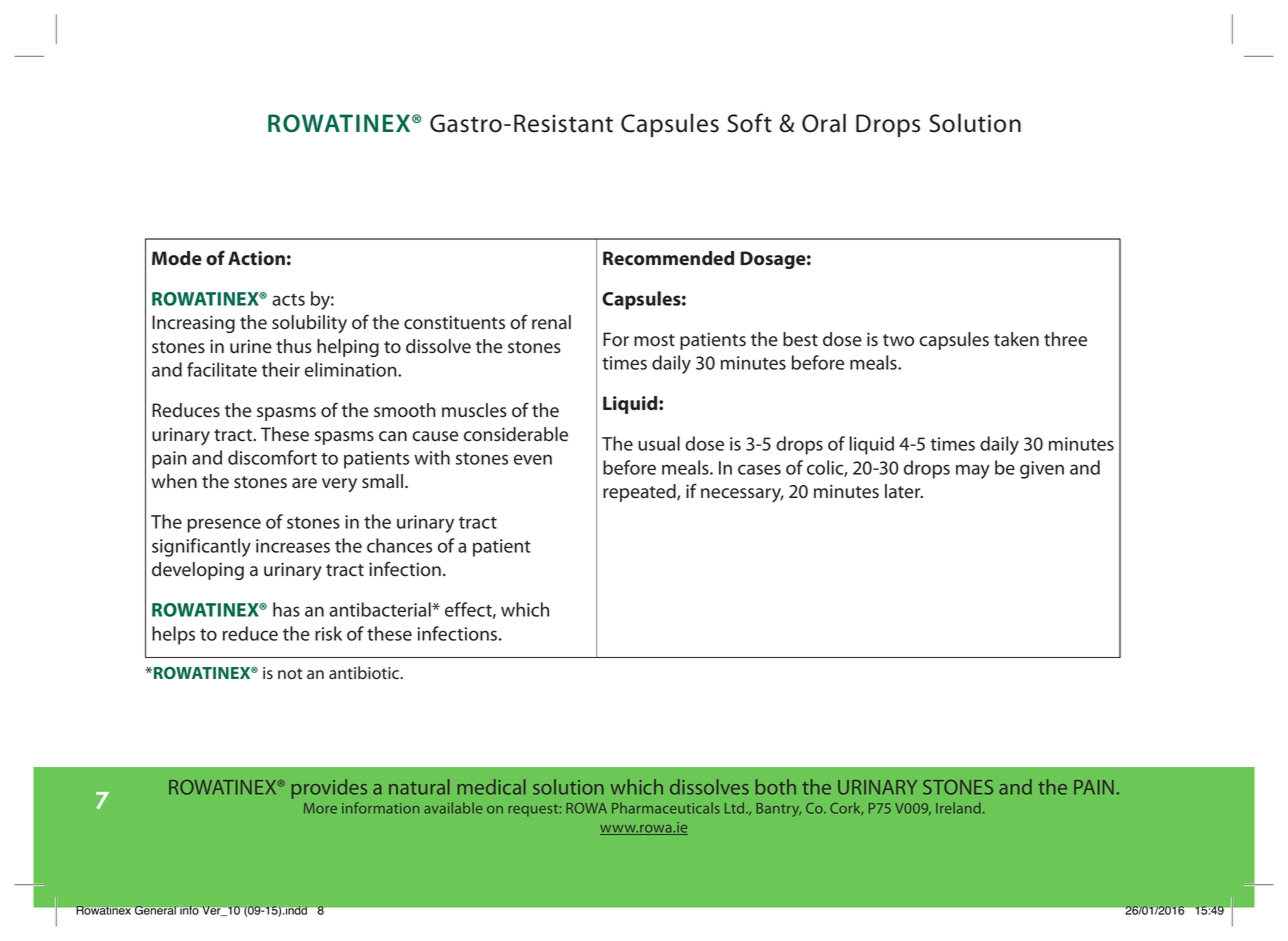 This page has width=1288, height=941. I want to click on provides, so click(329, 789).
